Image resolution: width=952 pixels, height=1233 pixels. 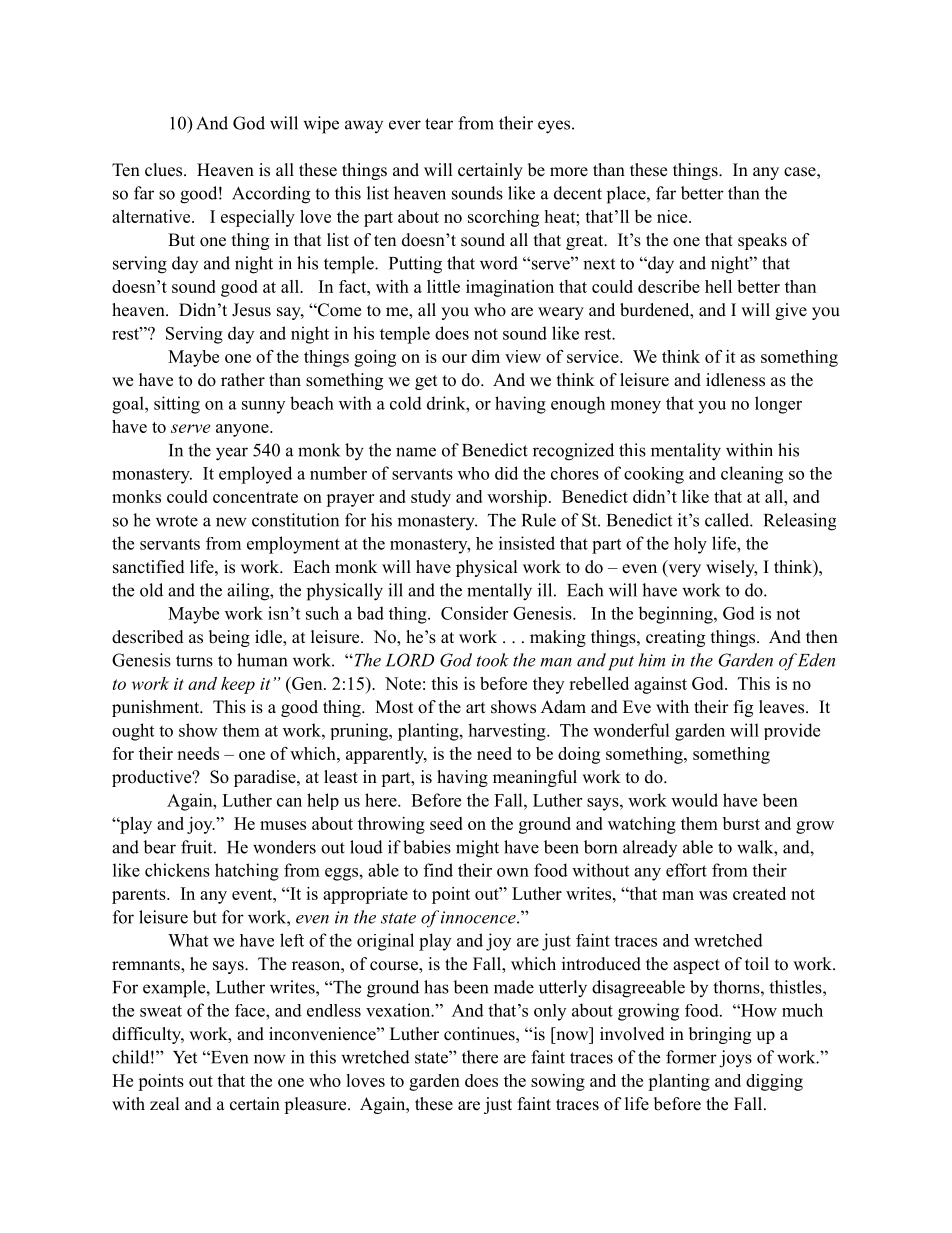 I want to click on Yet, so click(x=185, y=1057).
